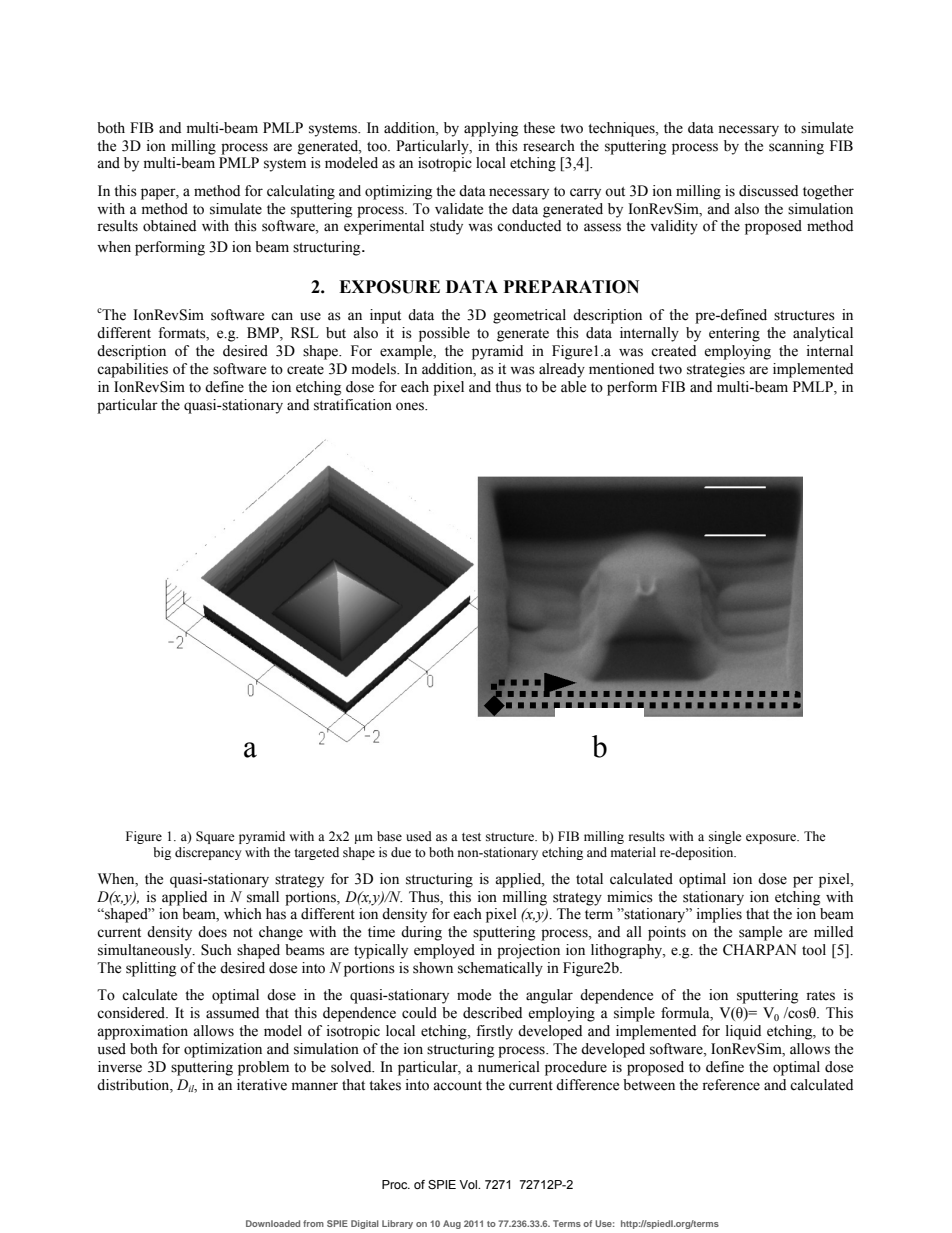  What do you see at coordinates (716, 370) in the page?
I see `strategies` at bounding box center [716, 370].
